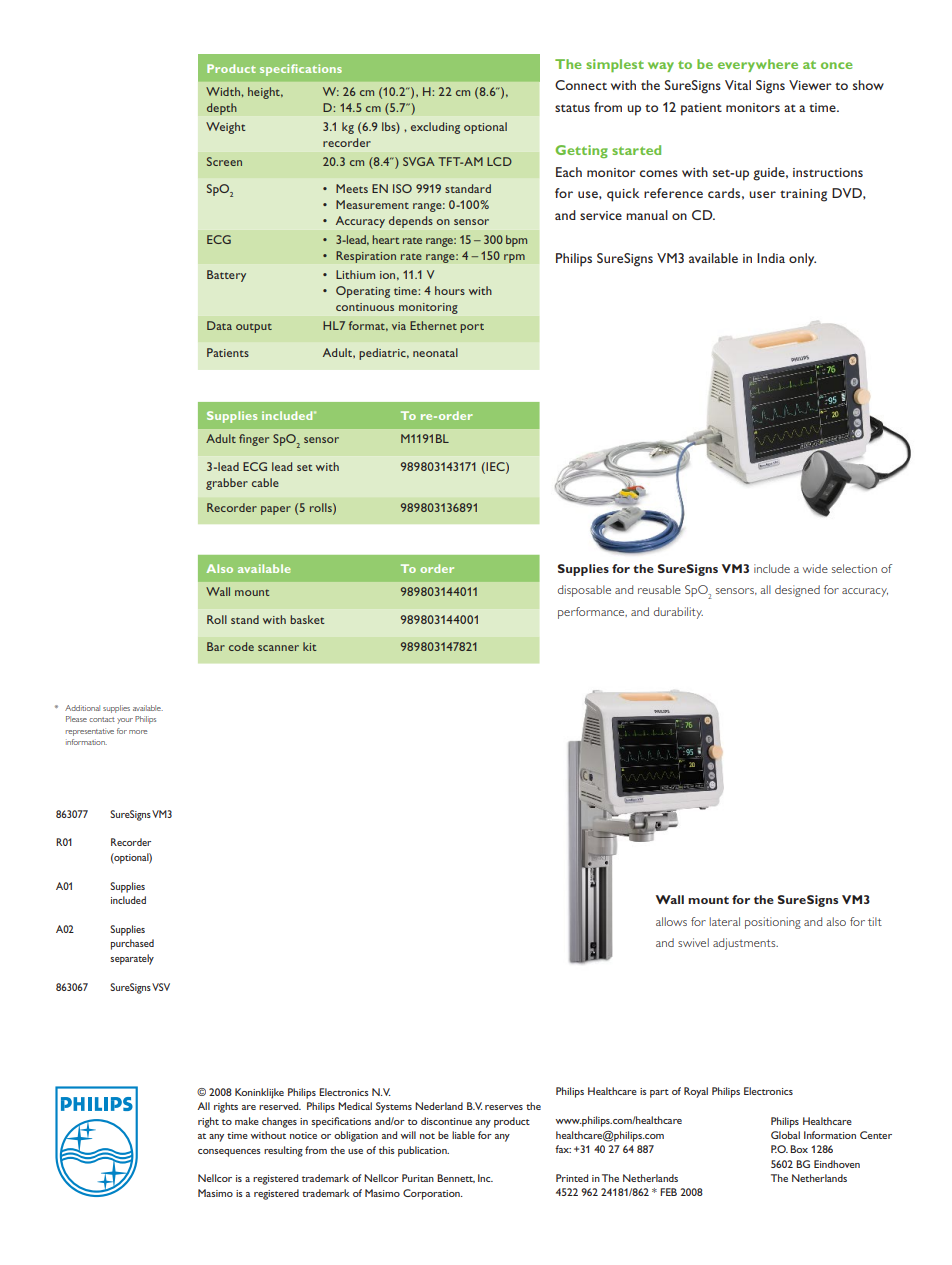  I want to click on purchased, so click(132, 944).
